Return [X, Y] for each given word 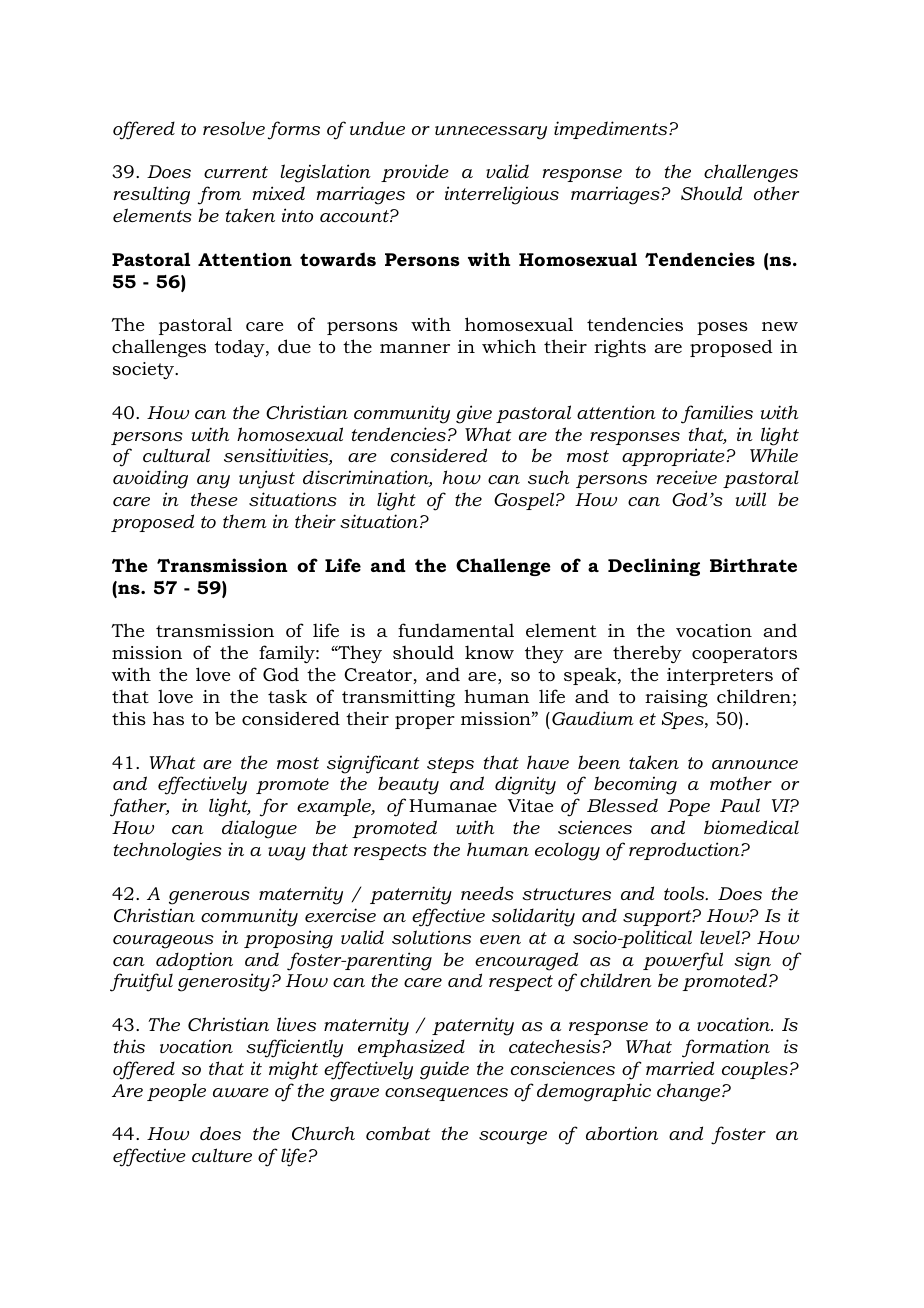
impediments [612, 130]
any [213, 482]
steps [450, 765]
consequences [446, 1094]
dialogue [259, 829]
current [236, 172]
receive [687, 477]
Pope [689, 807]
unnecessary [491, 133]
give [474, 414]
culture [222, 1155]
